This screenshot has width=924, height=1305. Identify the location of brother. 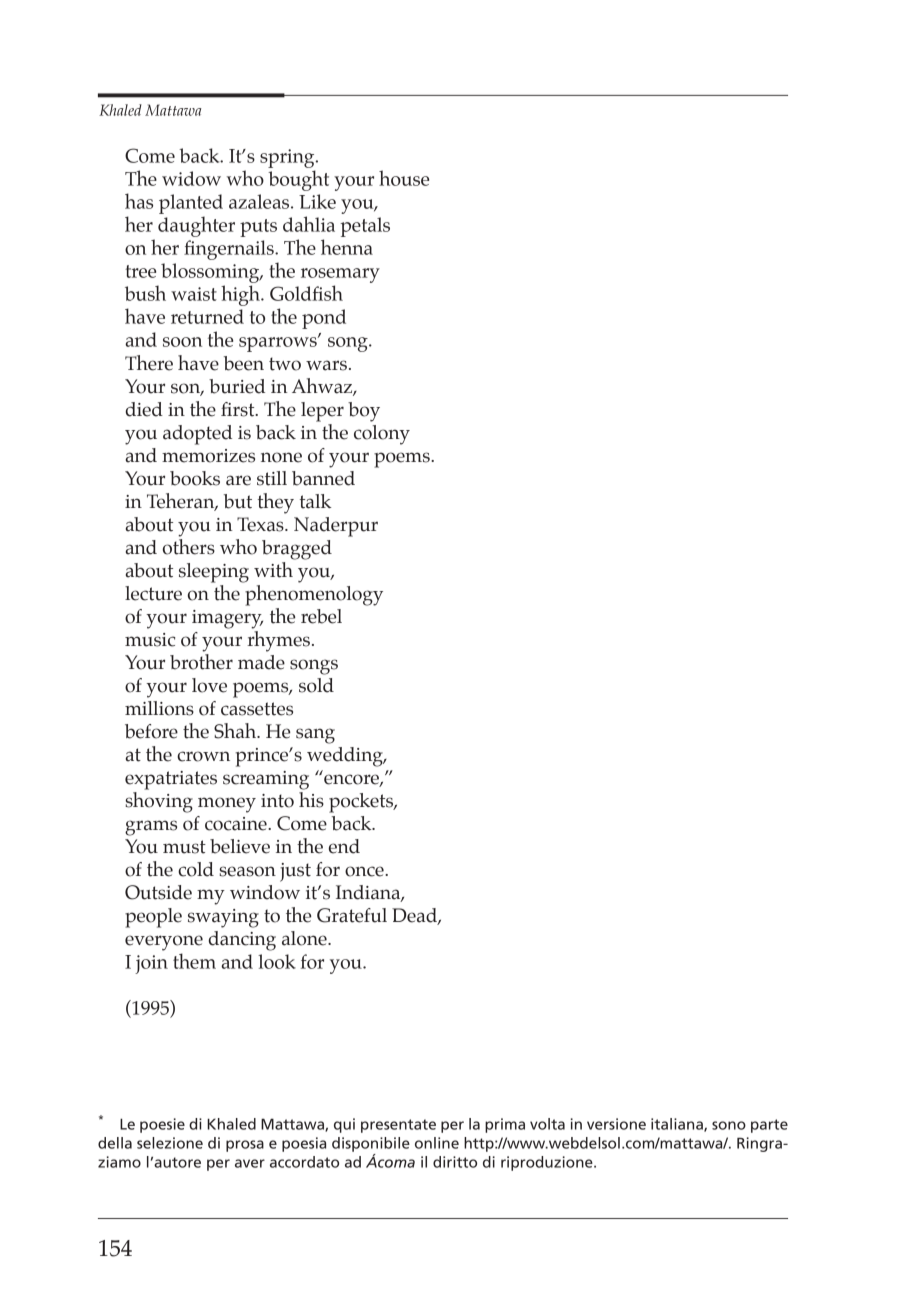
(201, 662).
